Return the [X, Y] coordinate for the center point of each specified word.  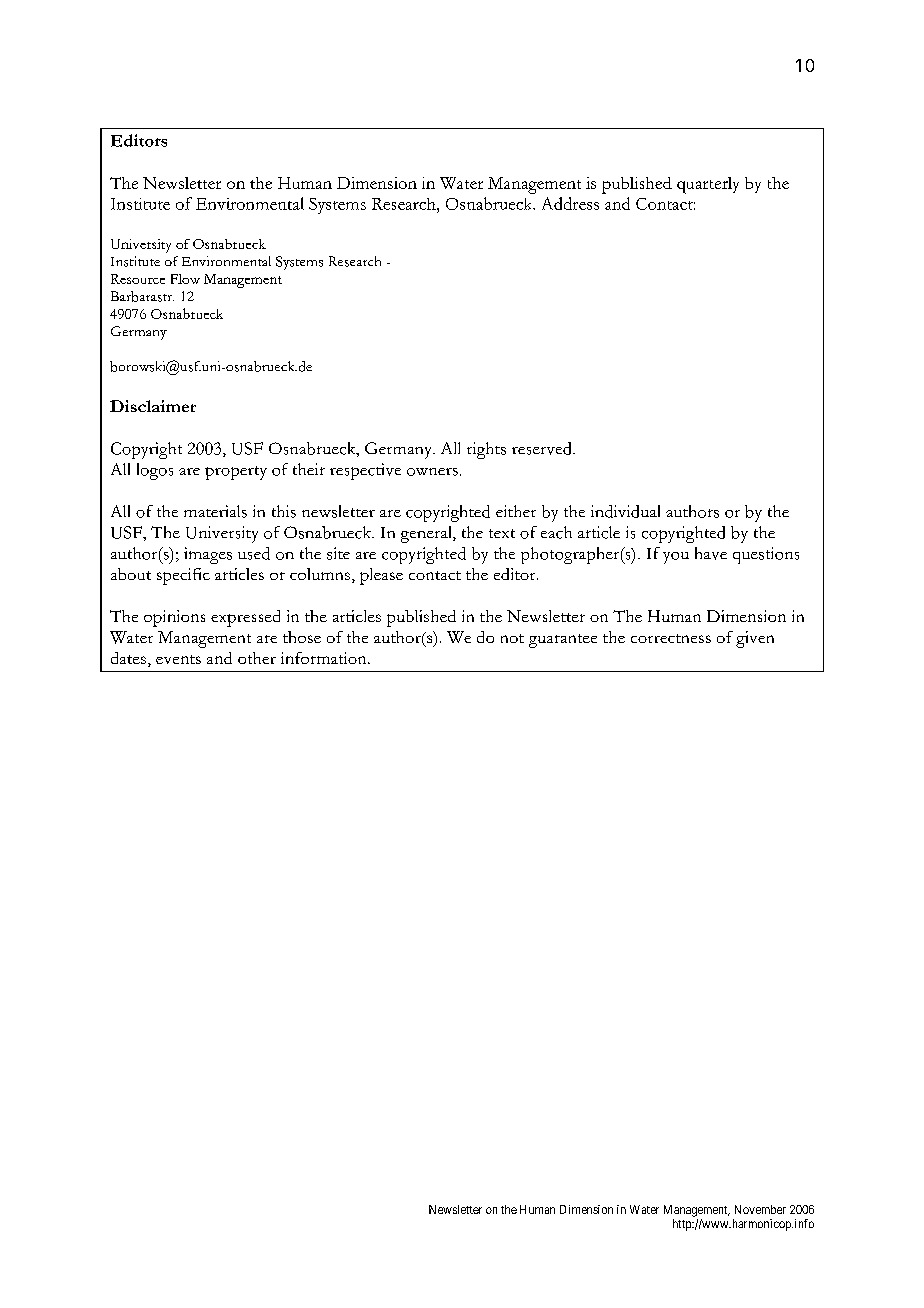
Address [570, 203]
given [755, 639]
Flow [185, 279]
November [760, 1209]
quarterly [708, 185]
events [178, 659]
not [512, 638]
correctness [671, 638]
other [257, 658]
